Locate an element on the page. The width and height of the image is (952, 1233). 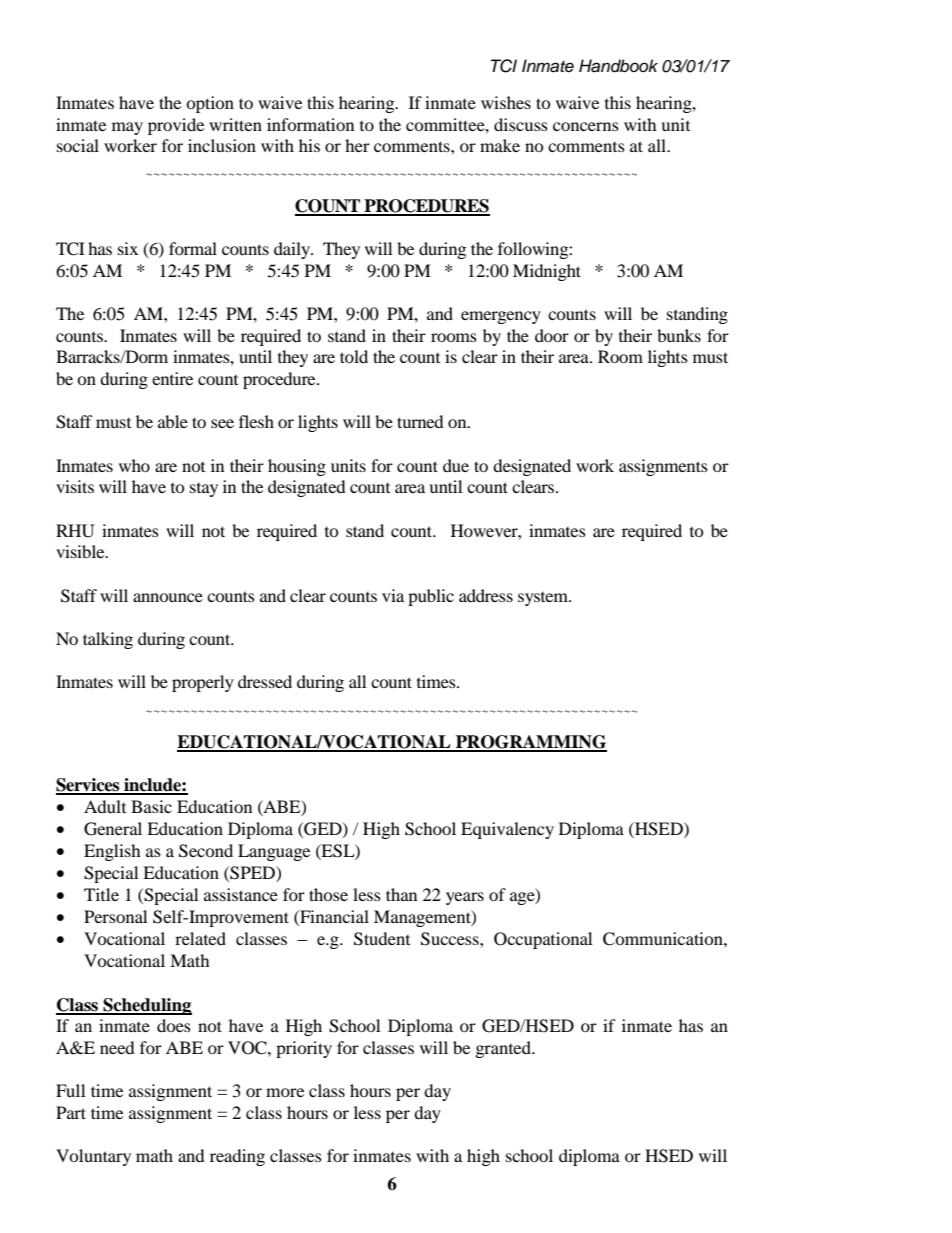
PROGRAMMING is located at coordinates (530, 743).
